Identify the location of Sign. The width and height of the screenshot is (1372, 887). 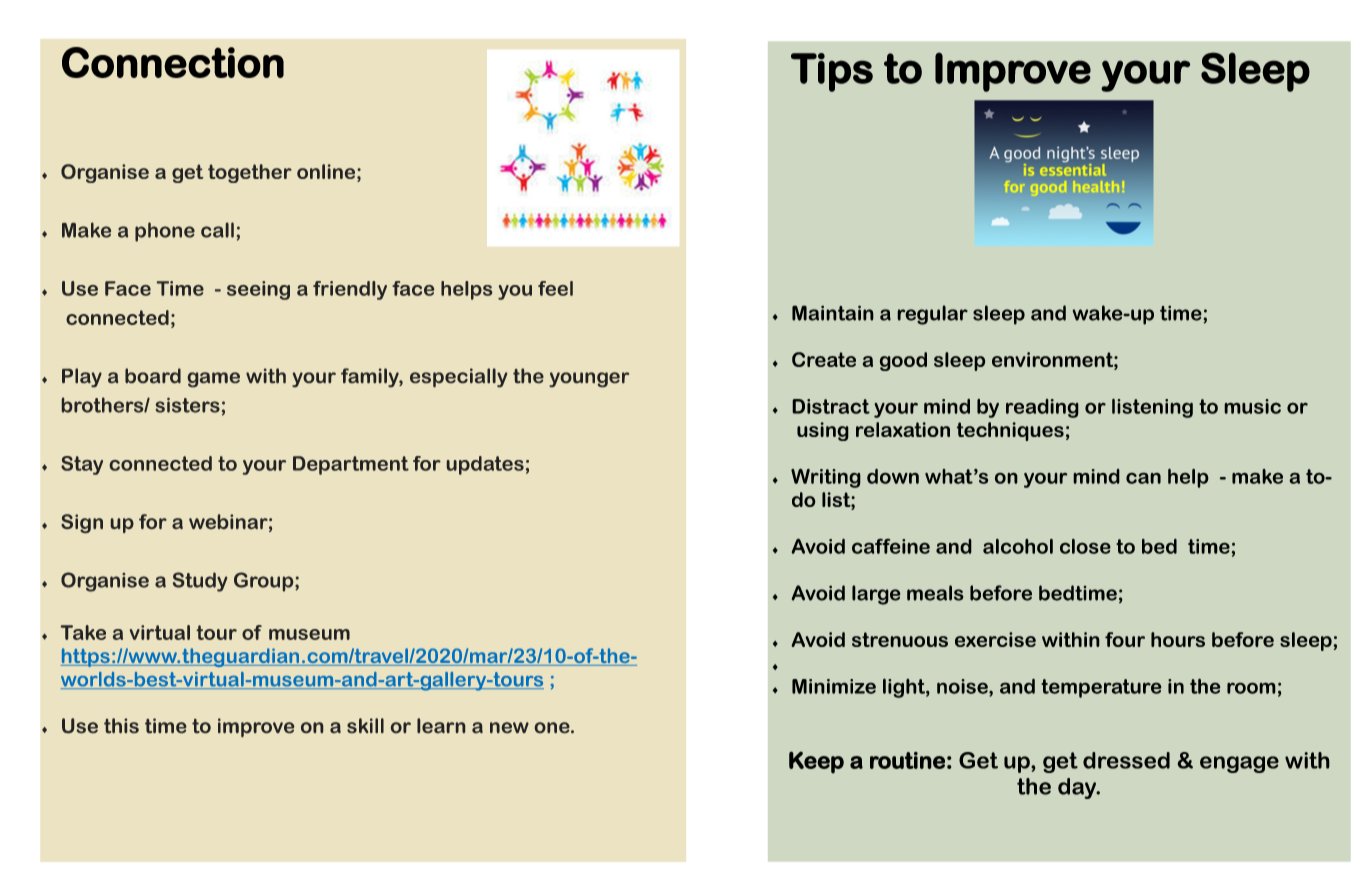
(82, 523).
